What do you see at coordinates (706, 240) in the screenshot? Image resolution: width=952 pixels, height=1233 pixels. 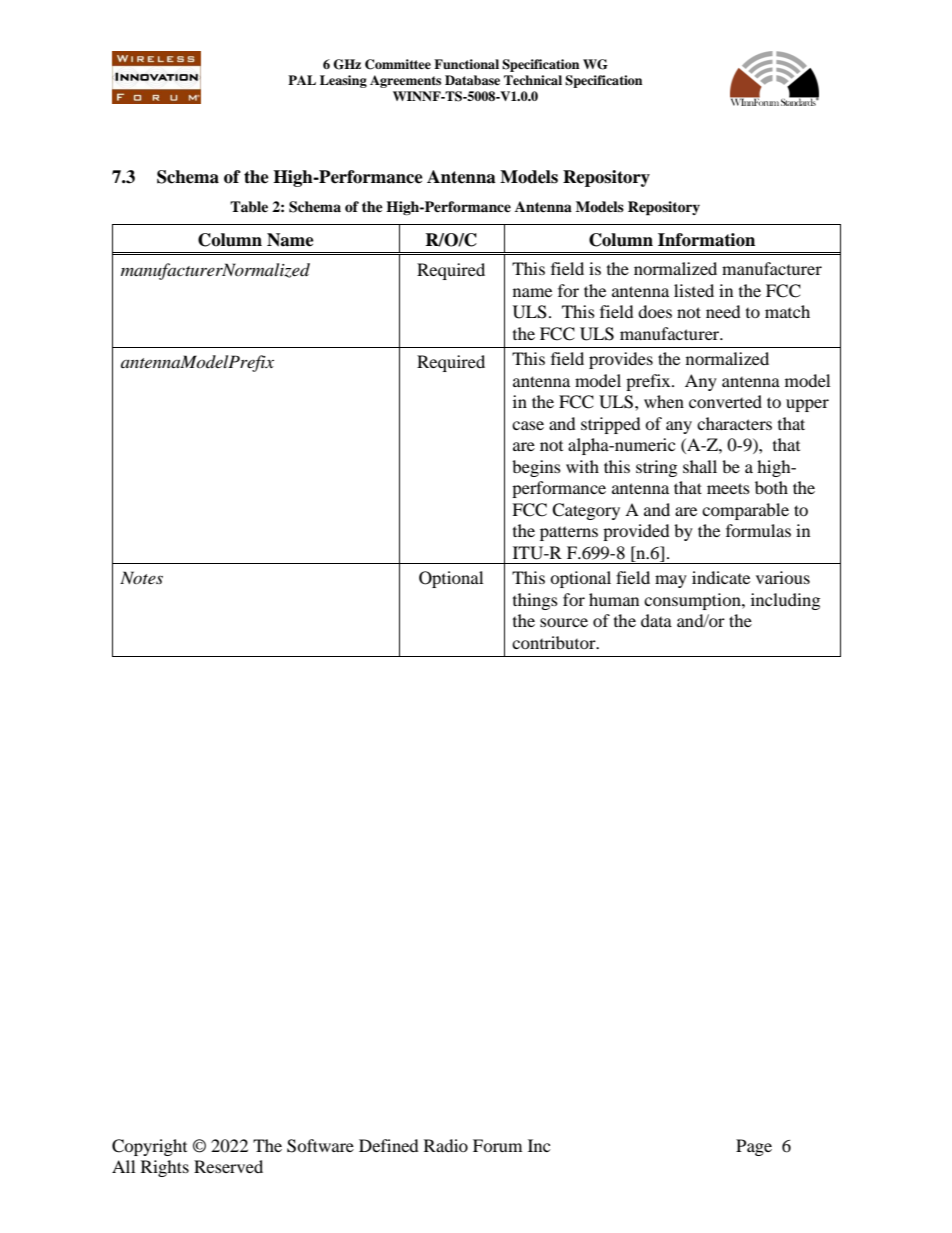 I see `Information` at bounding box center [706, 240].
